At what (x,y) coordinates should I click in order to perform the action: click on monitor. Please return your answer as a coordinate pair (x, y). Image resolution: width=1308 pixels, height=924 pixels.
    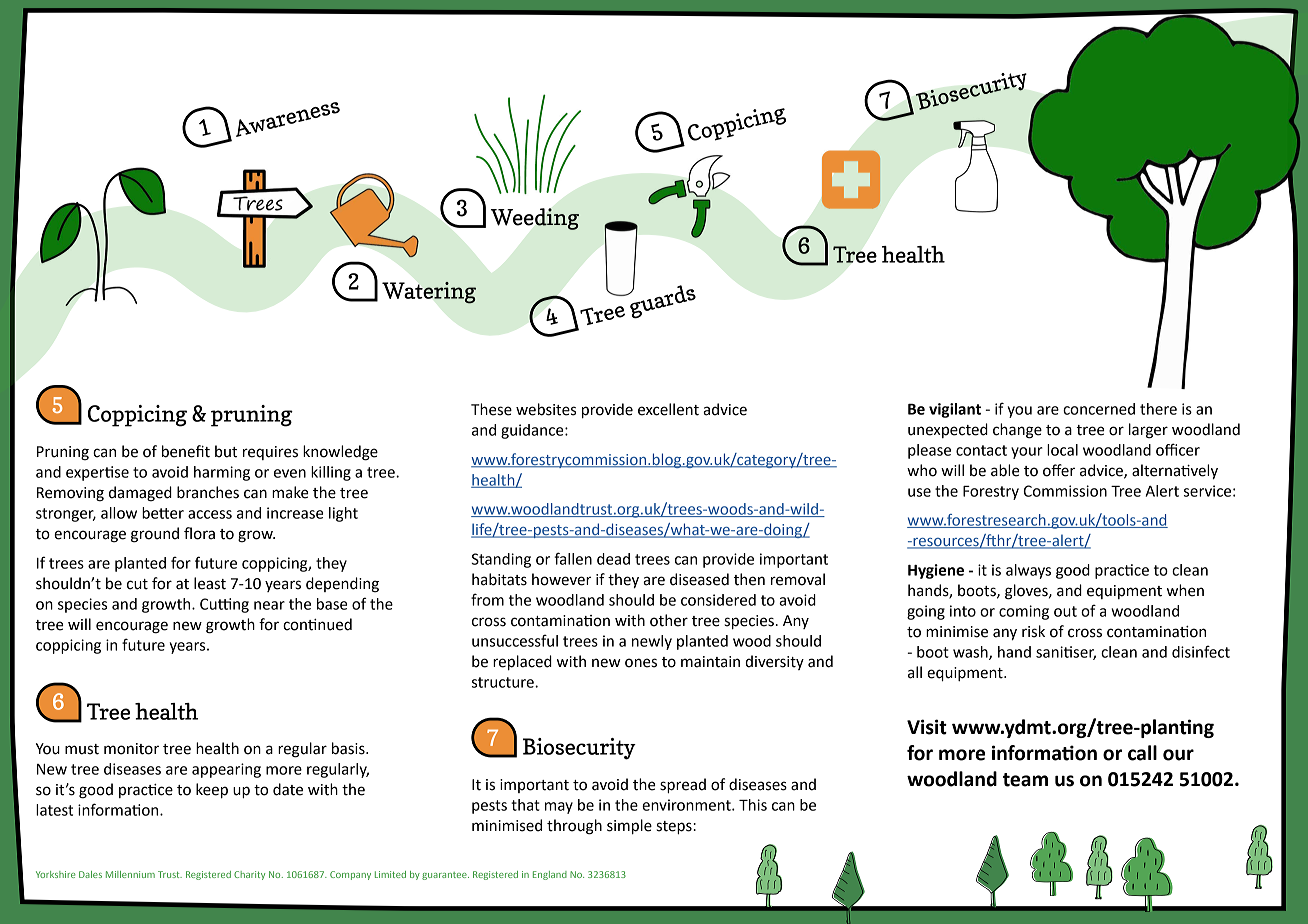
    Looking at the image, I should click on (131, 749).
